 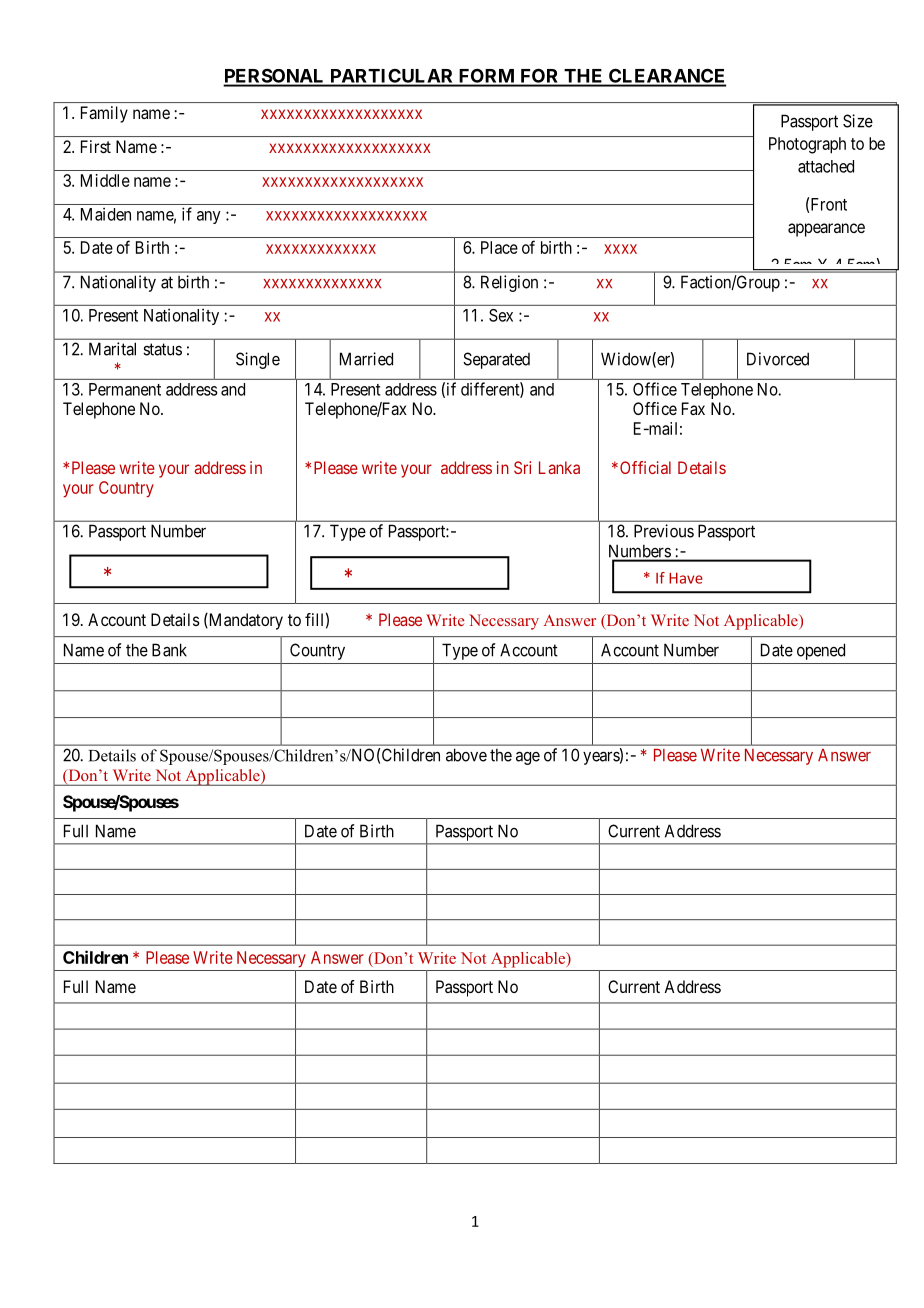 I want to click on Family, so click(x=104, y=114).
